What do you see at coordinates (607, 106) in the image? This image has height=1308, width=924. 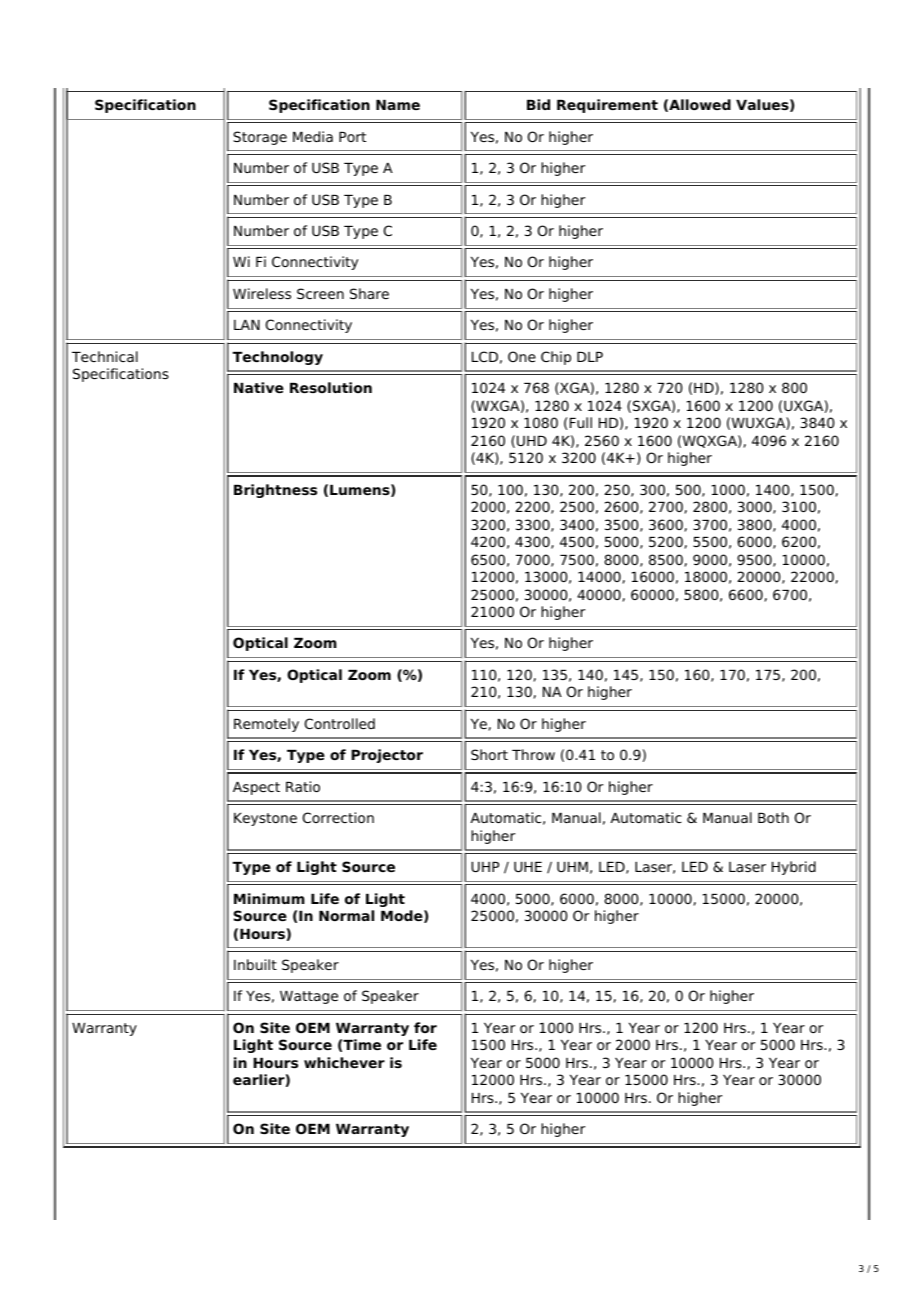 I see `Requirement` at bounding box center [607, 106].
